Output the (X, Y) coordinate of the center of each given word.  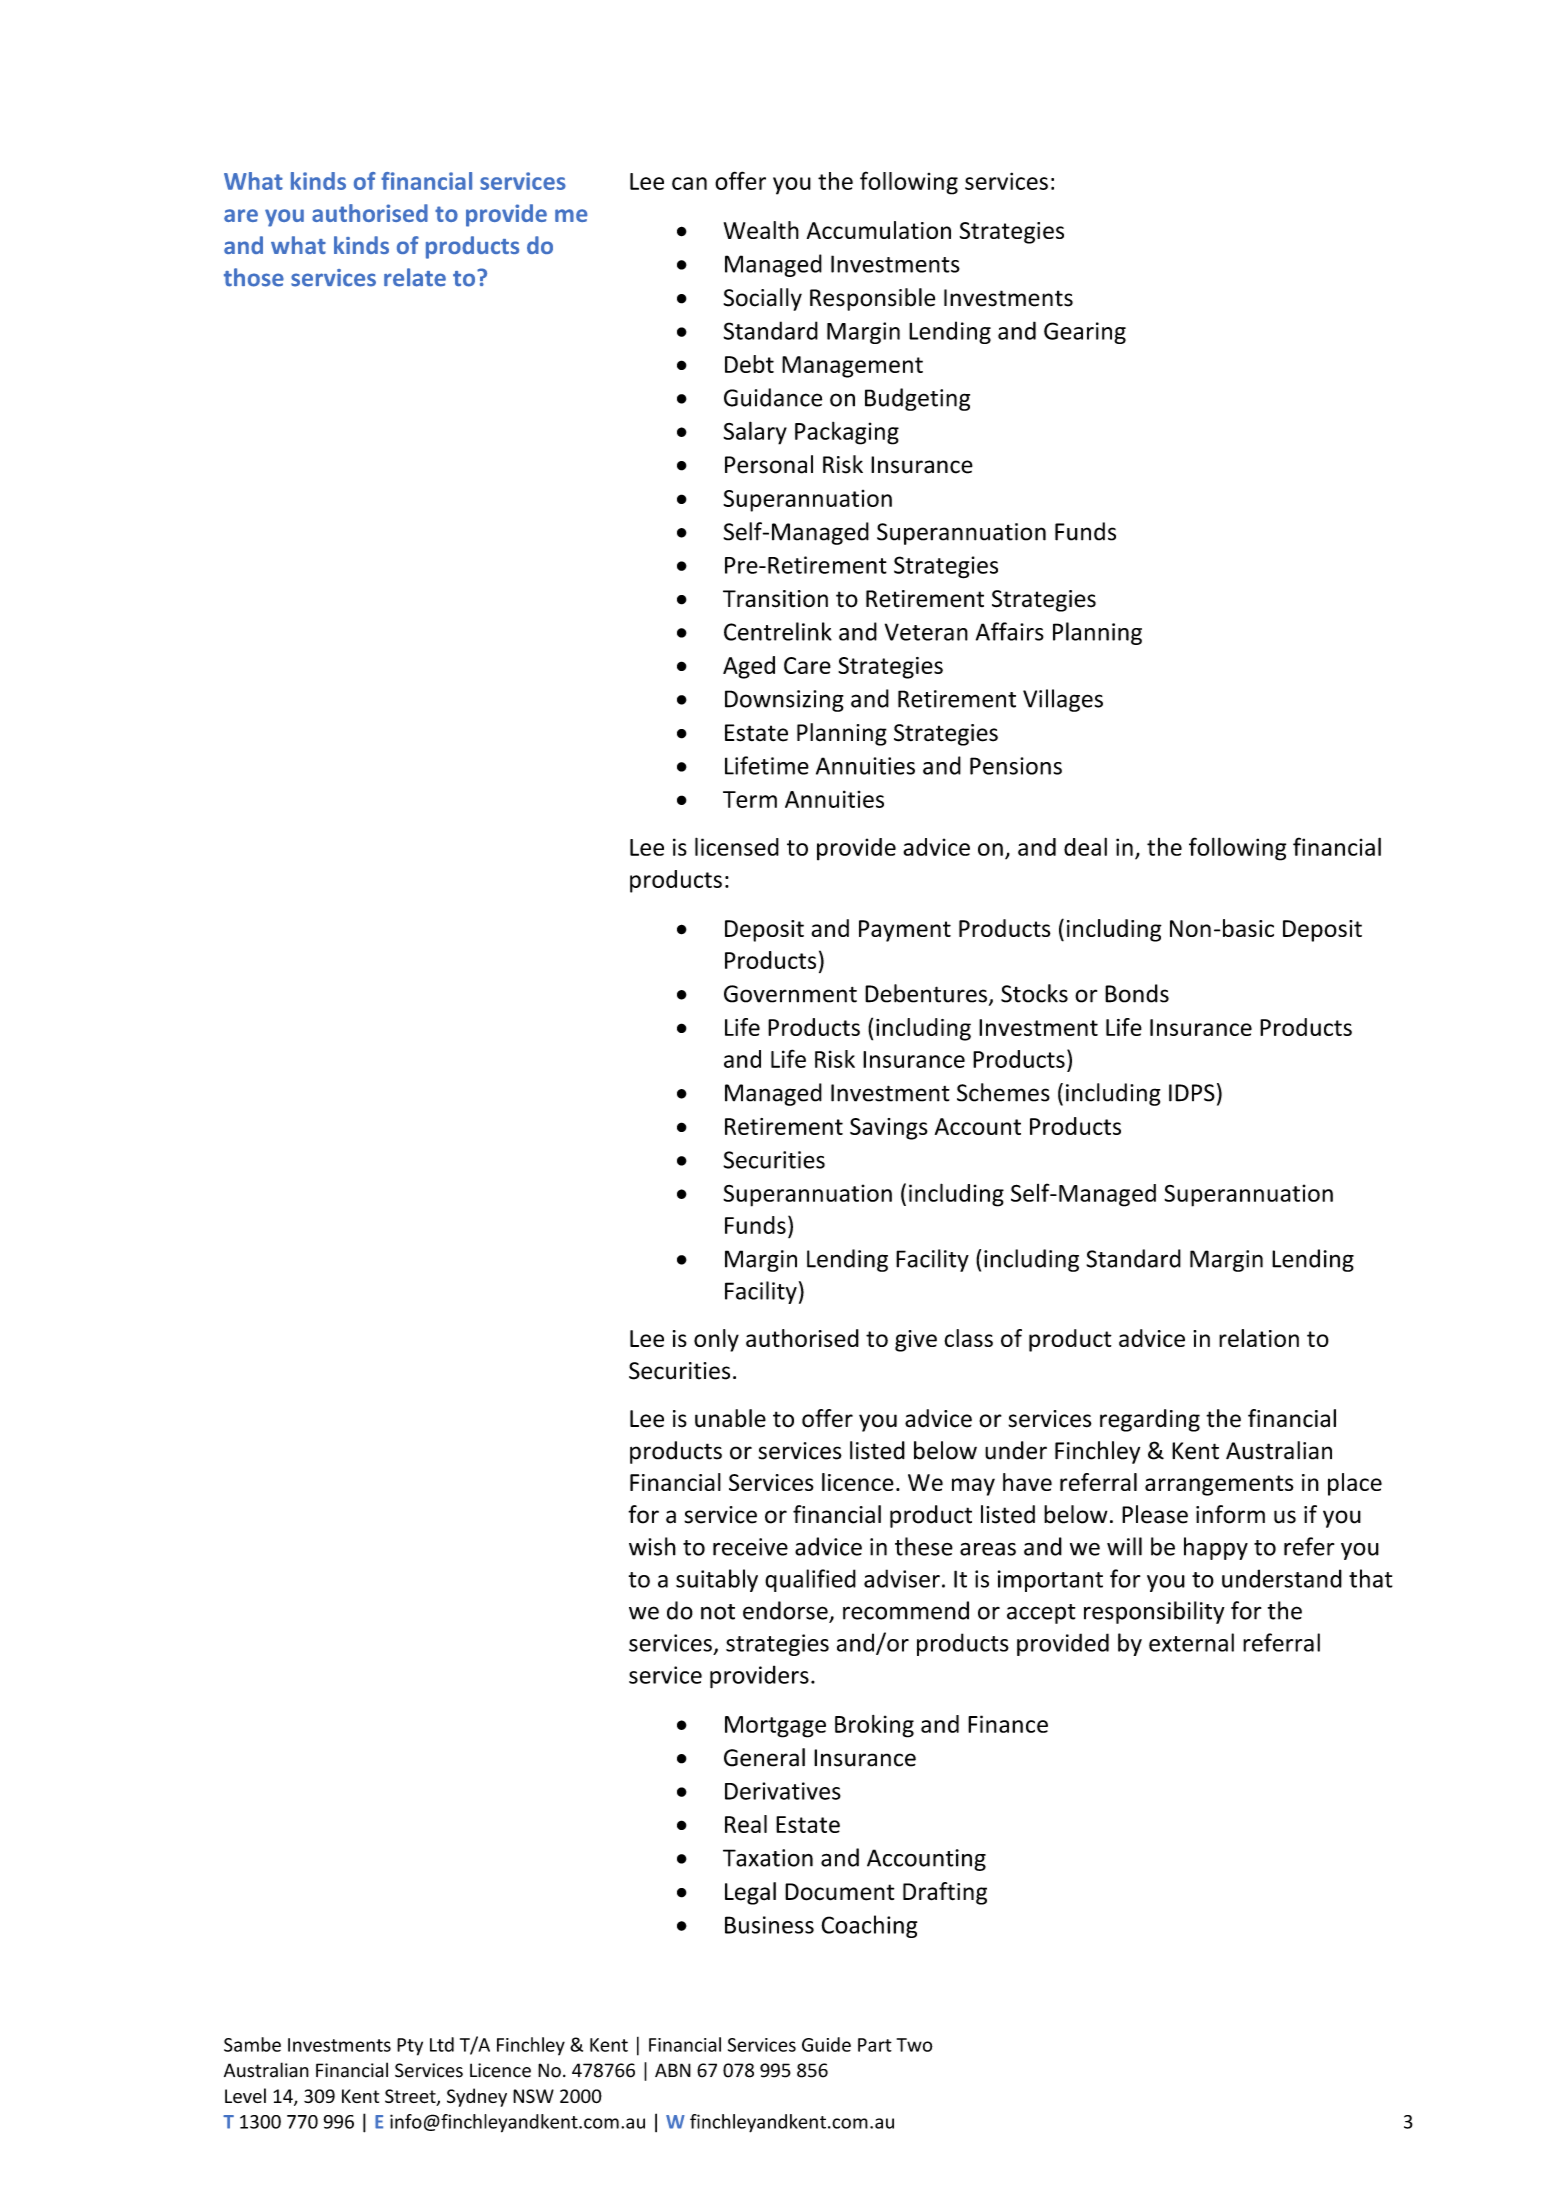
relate (415, 277)
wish (652, 1546)
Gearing (1085, 333)
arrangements (1219, 1485)
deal (1085, 846)
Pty (410, 2047)
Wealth (761, 230)
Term (750, 799)
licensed (737, 846)
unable (730, 1418)
